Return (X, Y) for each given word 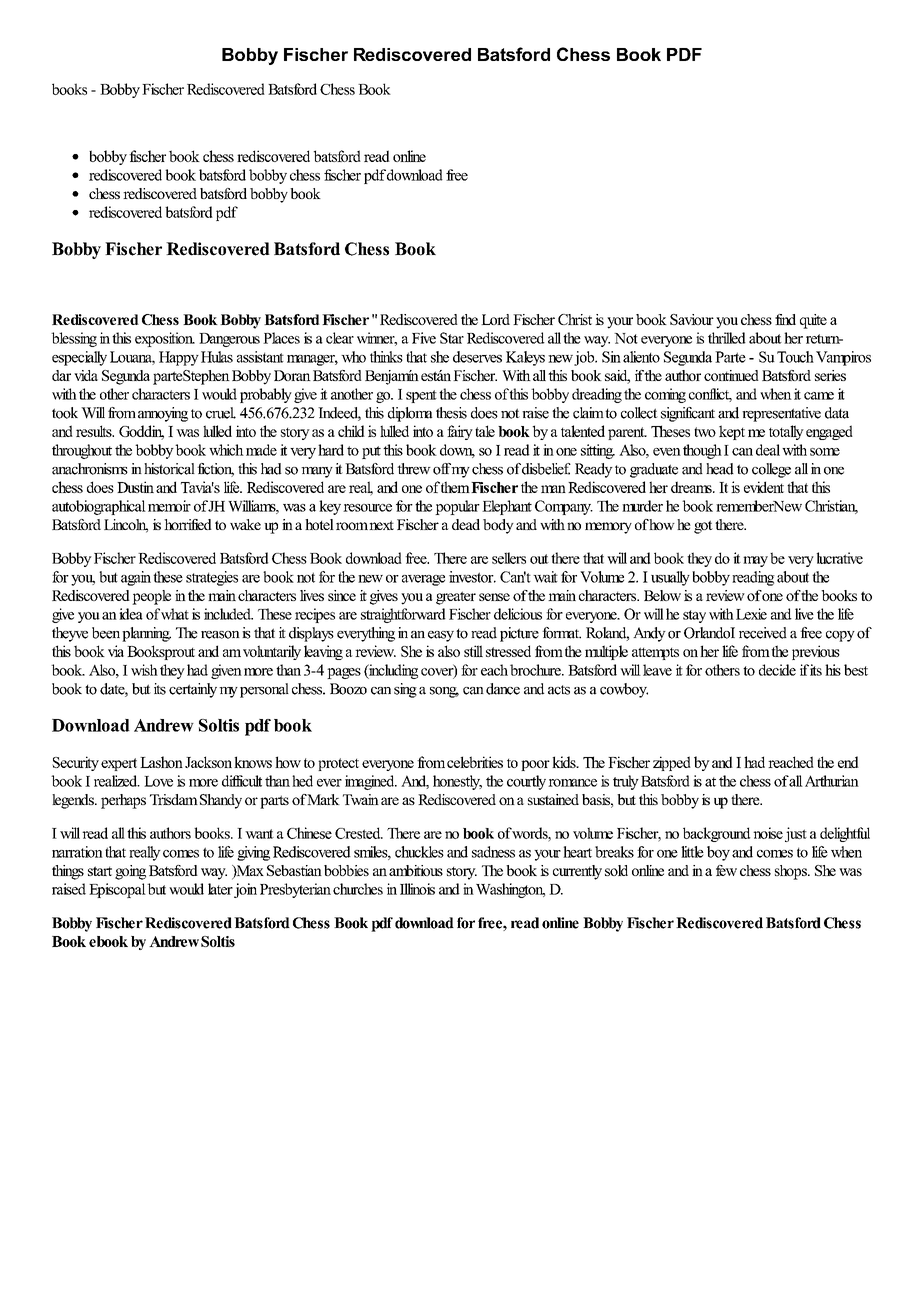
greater (456, 598)
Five (424, 338)
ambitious (416, 870)
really (145, 853)
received (763, 633)
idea (131, 614)
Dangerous (229, 340)
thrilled (727, 338)
